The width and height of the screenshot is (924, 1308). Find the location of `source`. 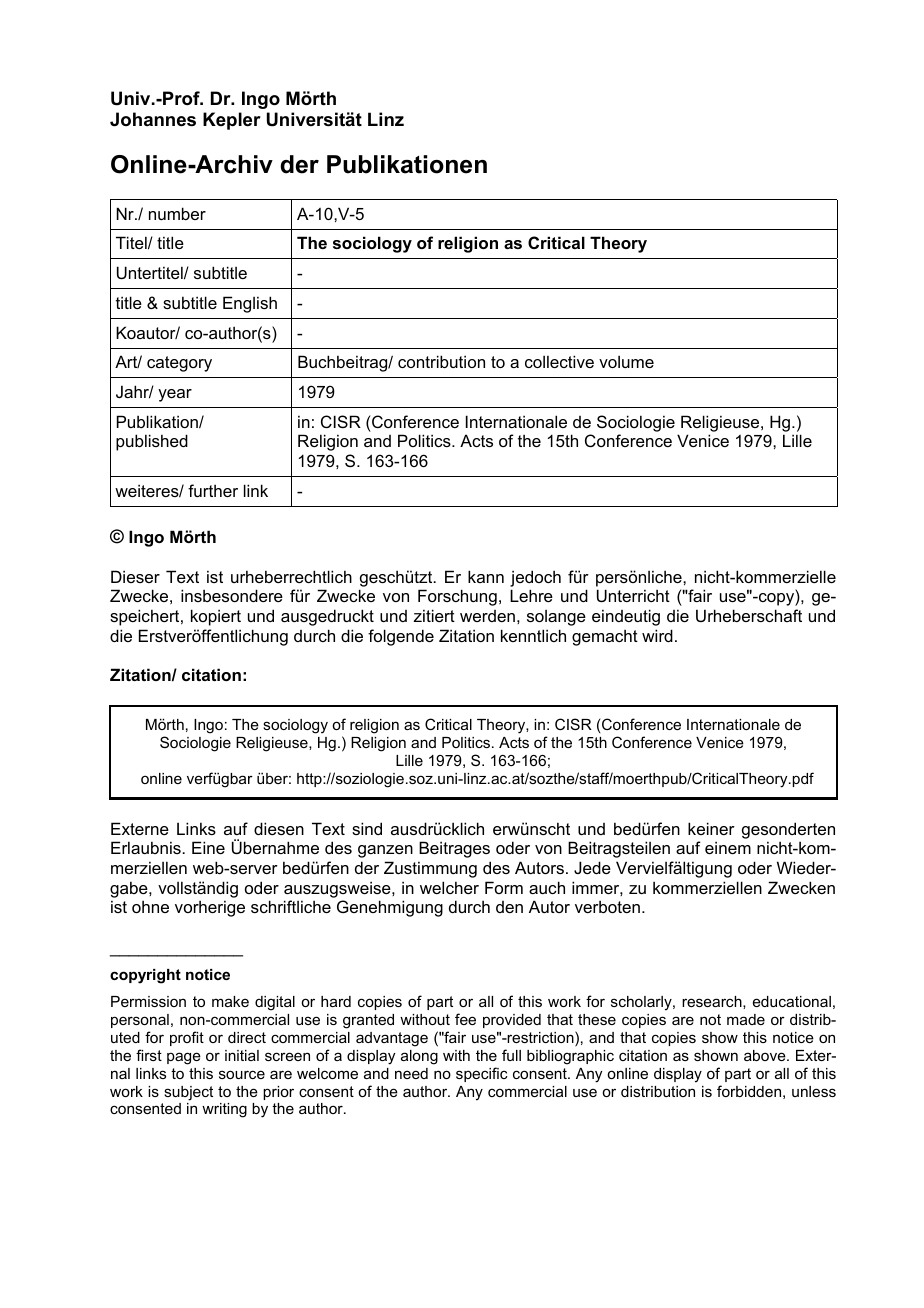

source is located at coordinates (242, 1074).
